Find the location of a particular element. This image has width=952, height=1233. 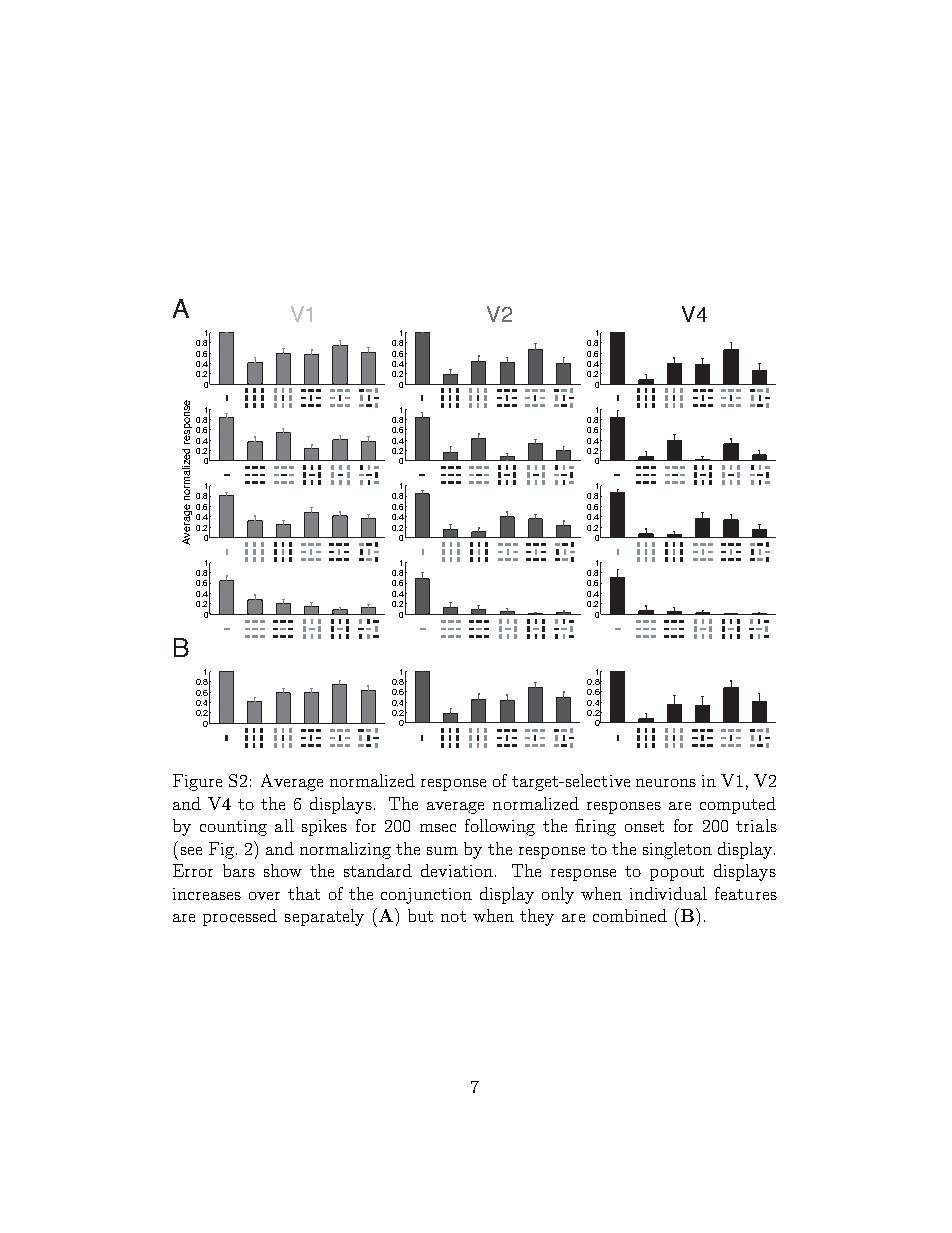

onset is located at coordinates (644, 826).
